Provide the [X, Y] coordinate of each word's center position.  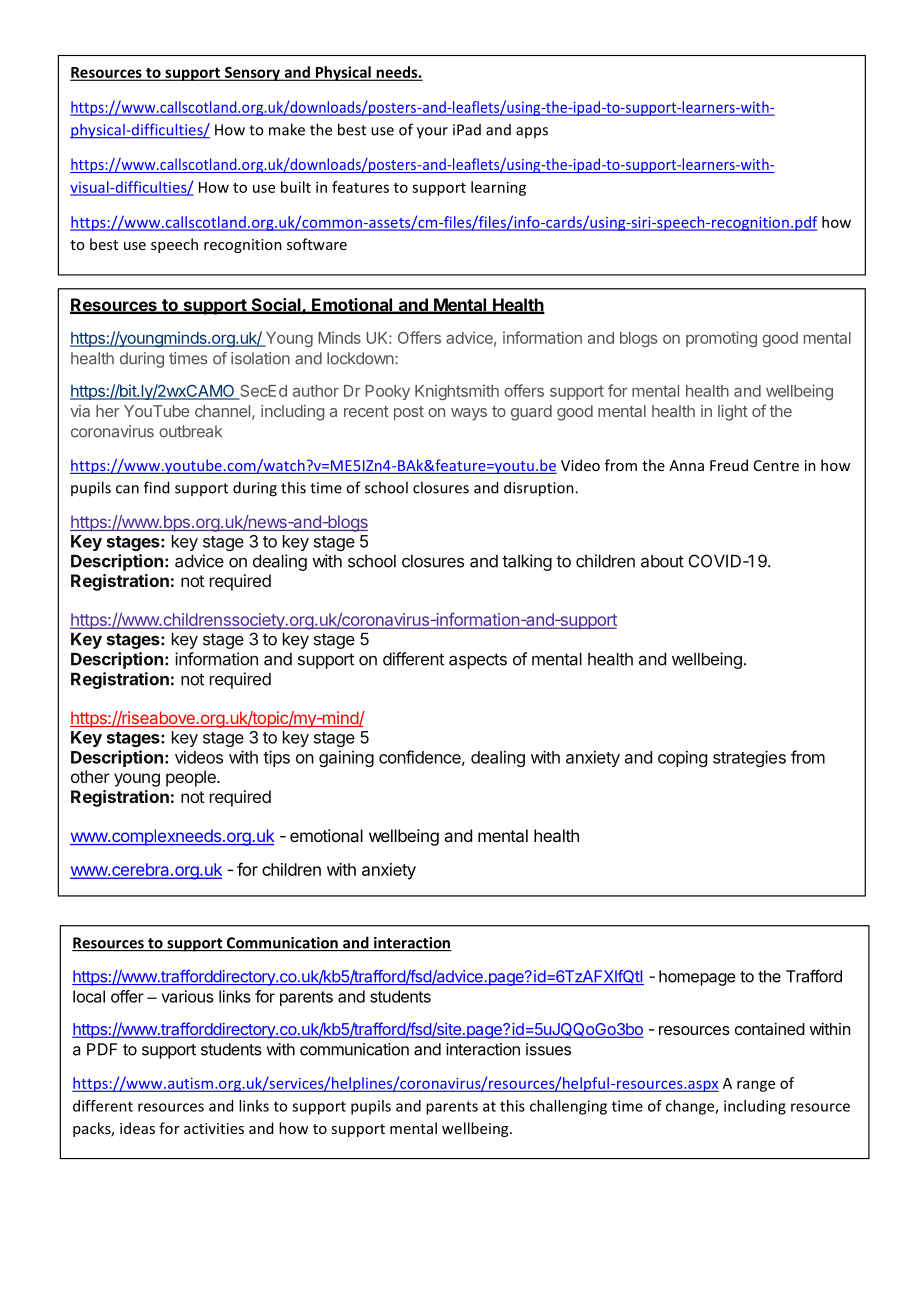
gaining [346, 758]
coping [682, 758]
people [192, 778]
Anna [686, 465]
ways [469, 414]
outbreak [190, 431]
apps [532, 132]
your [432, 133]
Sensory [252, 74]
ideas [137, 1128]
